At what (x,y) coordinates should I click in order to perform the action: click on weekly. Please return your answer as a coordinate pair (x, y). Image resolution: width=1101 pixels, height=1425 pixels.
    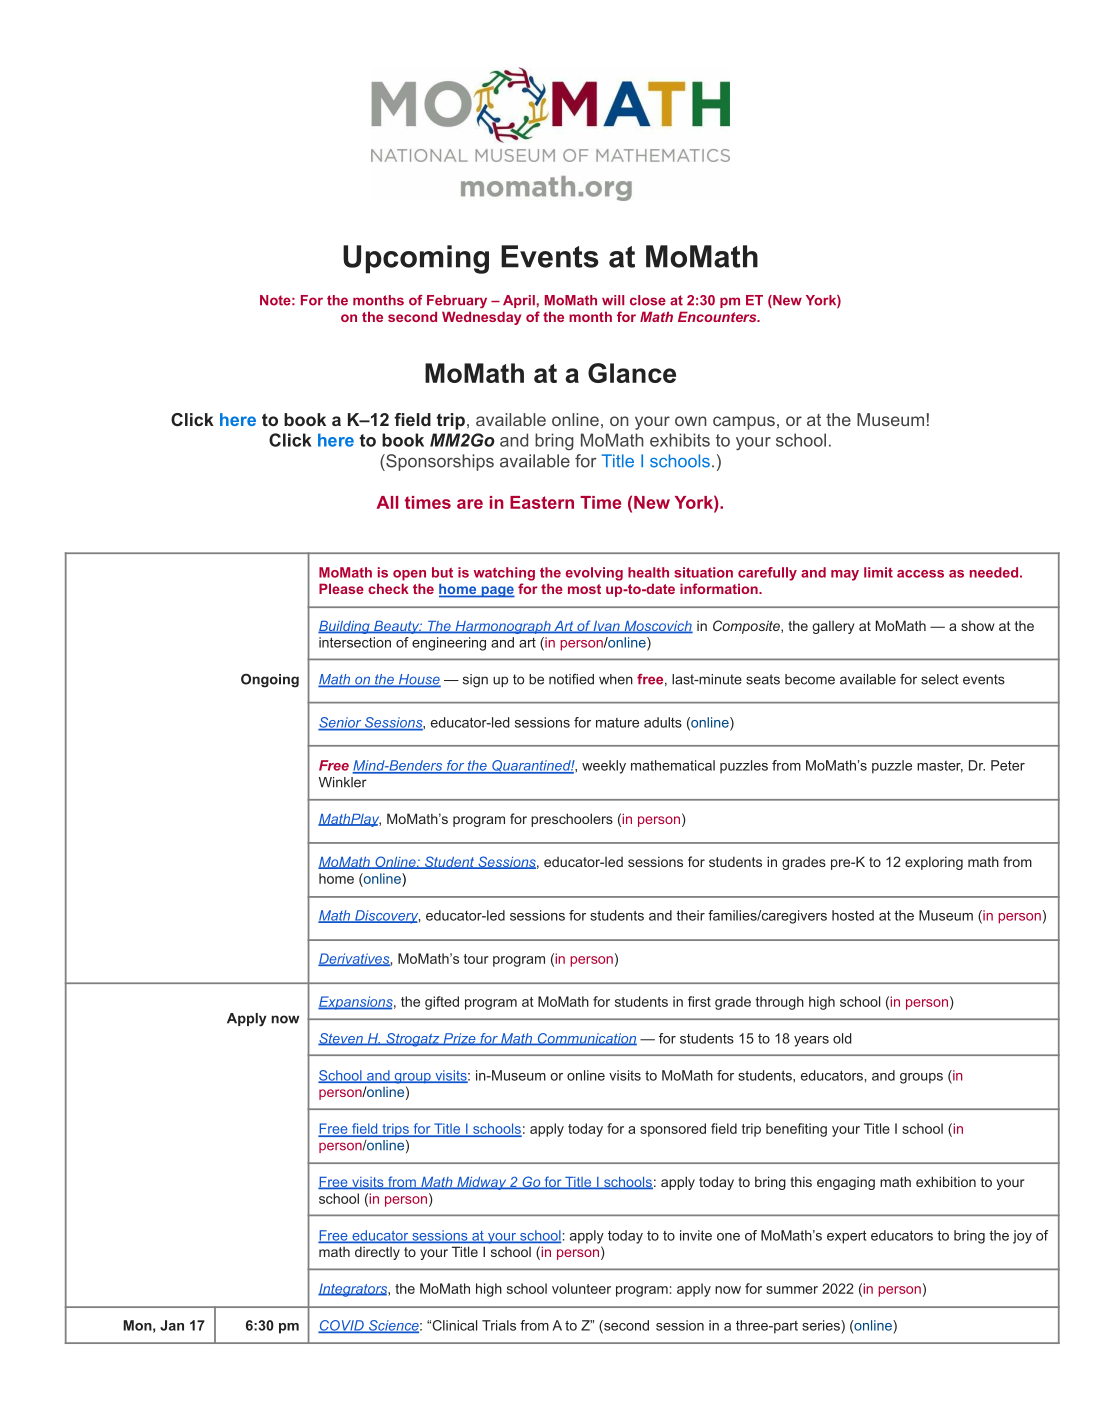
    Looking at the image, I should click on (604, 767).
